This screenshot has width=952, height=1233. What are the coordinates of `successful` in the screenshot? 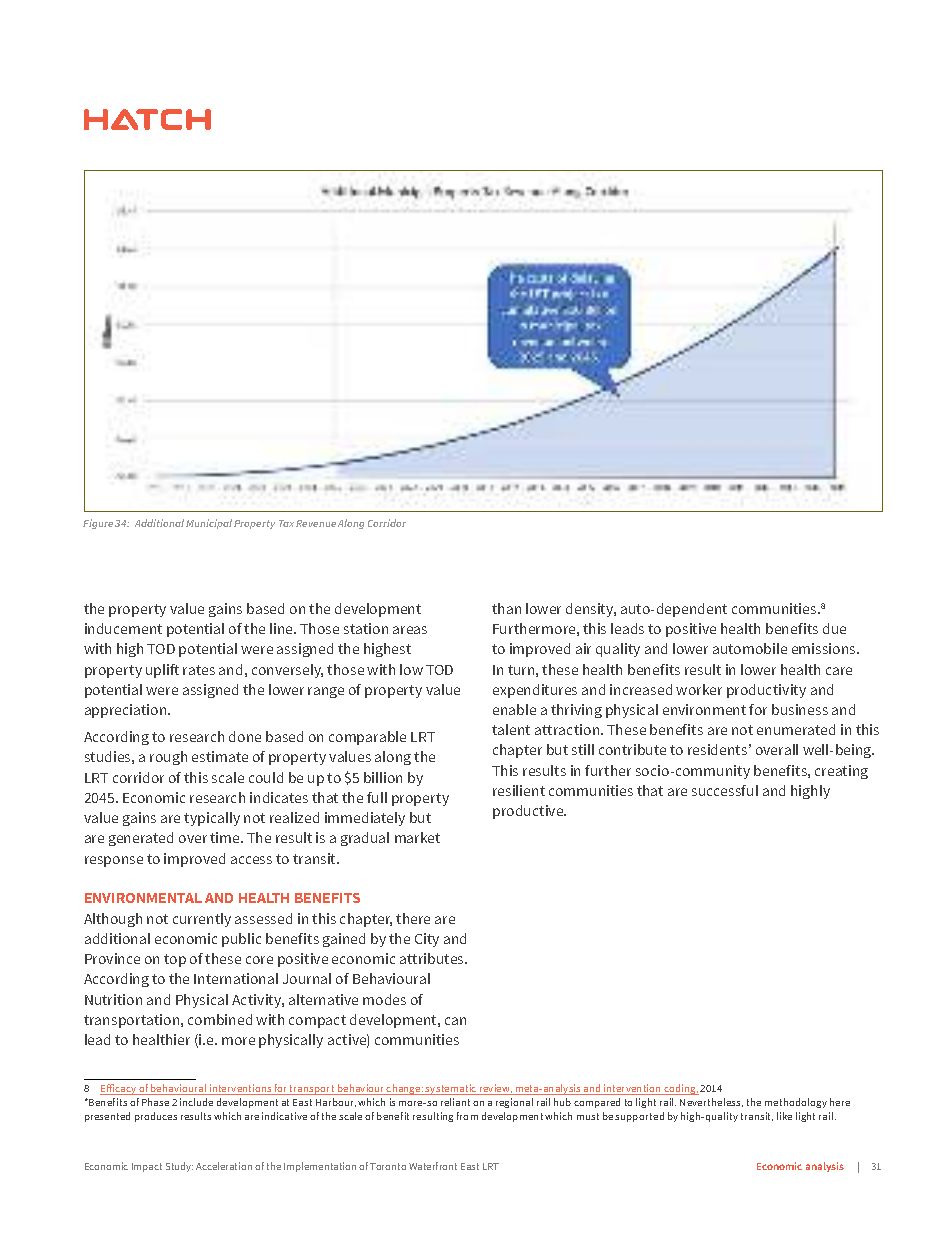 It's located at (725, 790).
